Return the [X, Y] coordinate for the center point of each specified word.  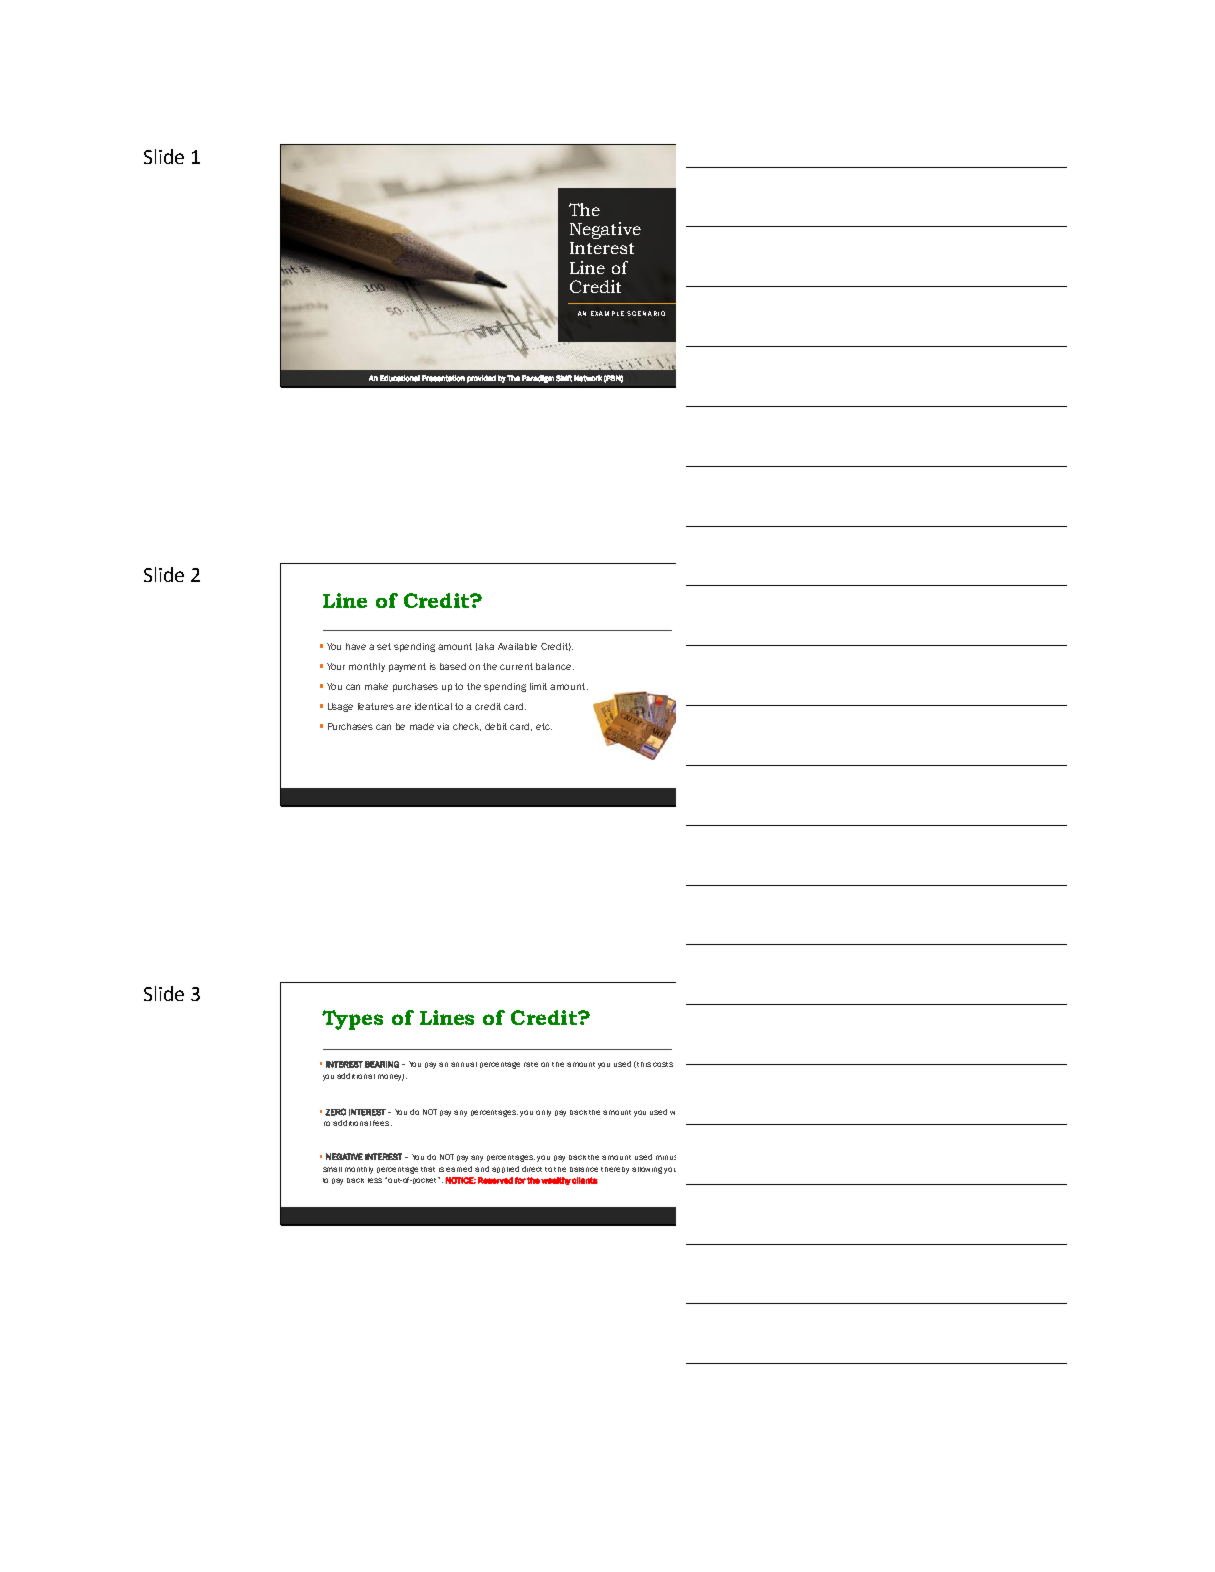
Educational [400, 378]
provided [481, 379]
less [375, 1180]
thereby [615, 1170]
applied [505, 1169]
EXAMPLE [607, 313]
